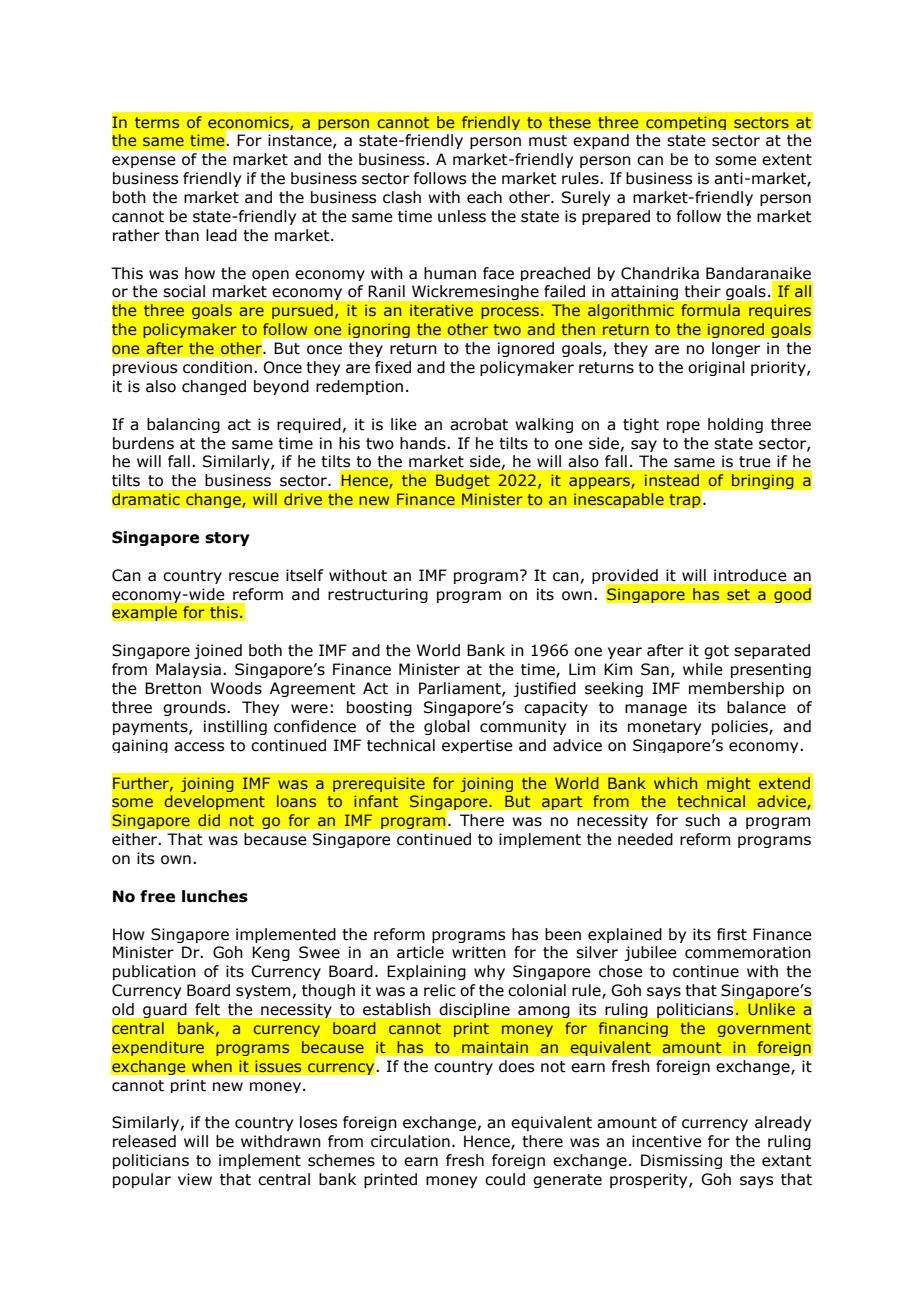  What do you see at coordinates (209, 820) in the screenshot?
I see `did` at bounding box center [209, 820].
